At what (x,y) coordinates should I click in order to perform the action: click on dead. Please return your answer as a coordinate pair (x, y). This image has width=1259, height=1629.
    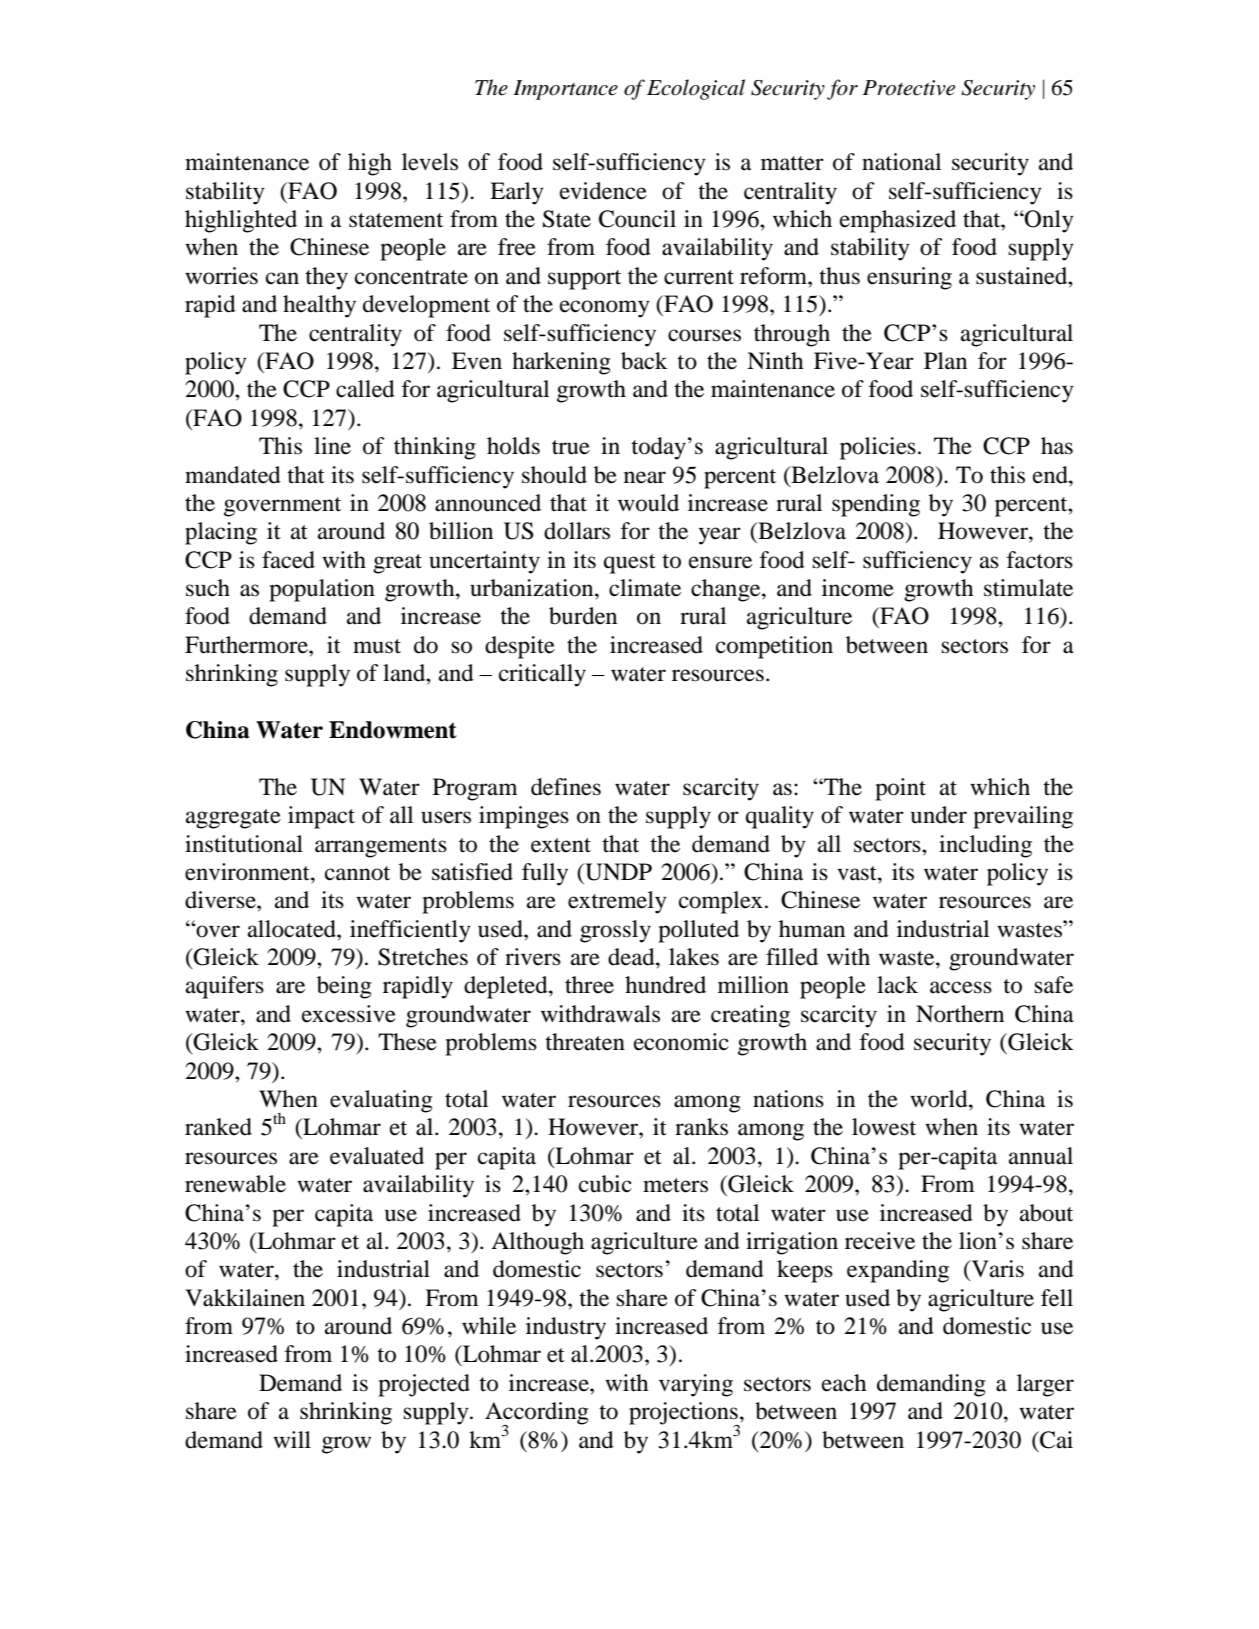
    Looking at the image, I should click on (632, 957).
